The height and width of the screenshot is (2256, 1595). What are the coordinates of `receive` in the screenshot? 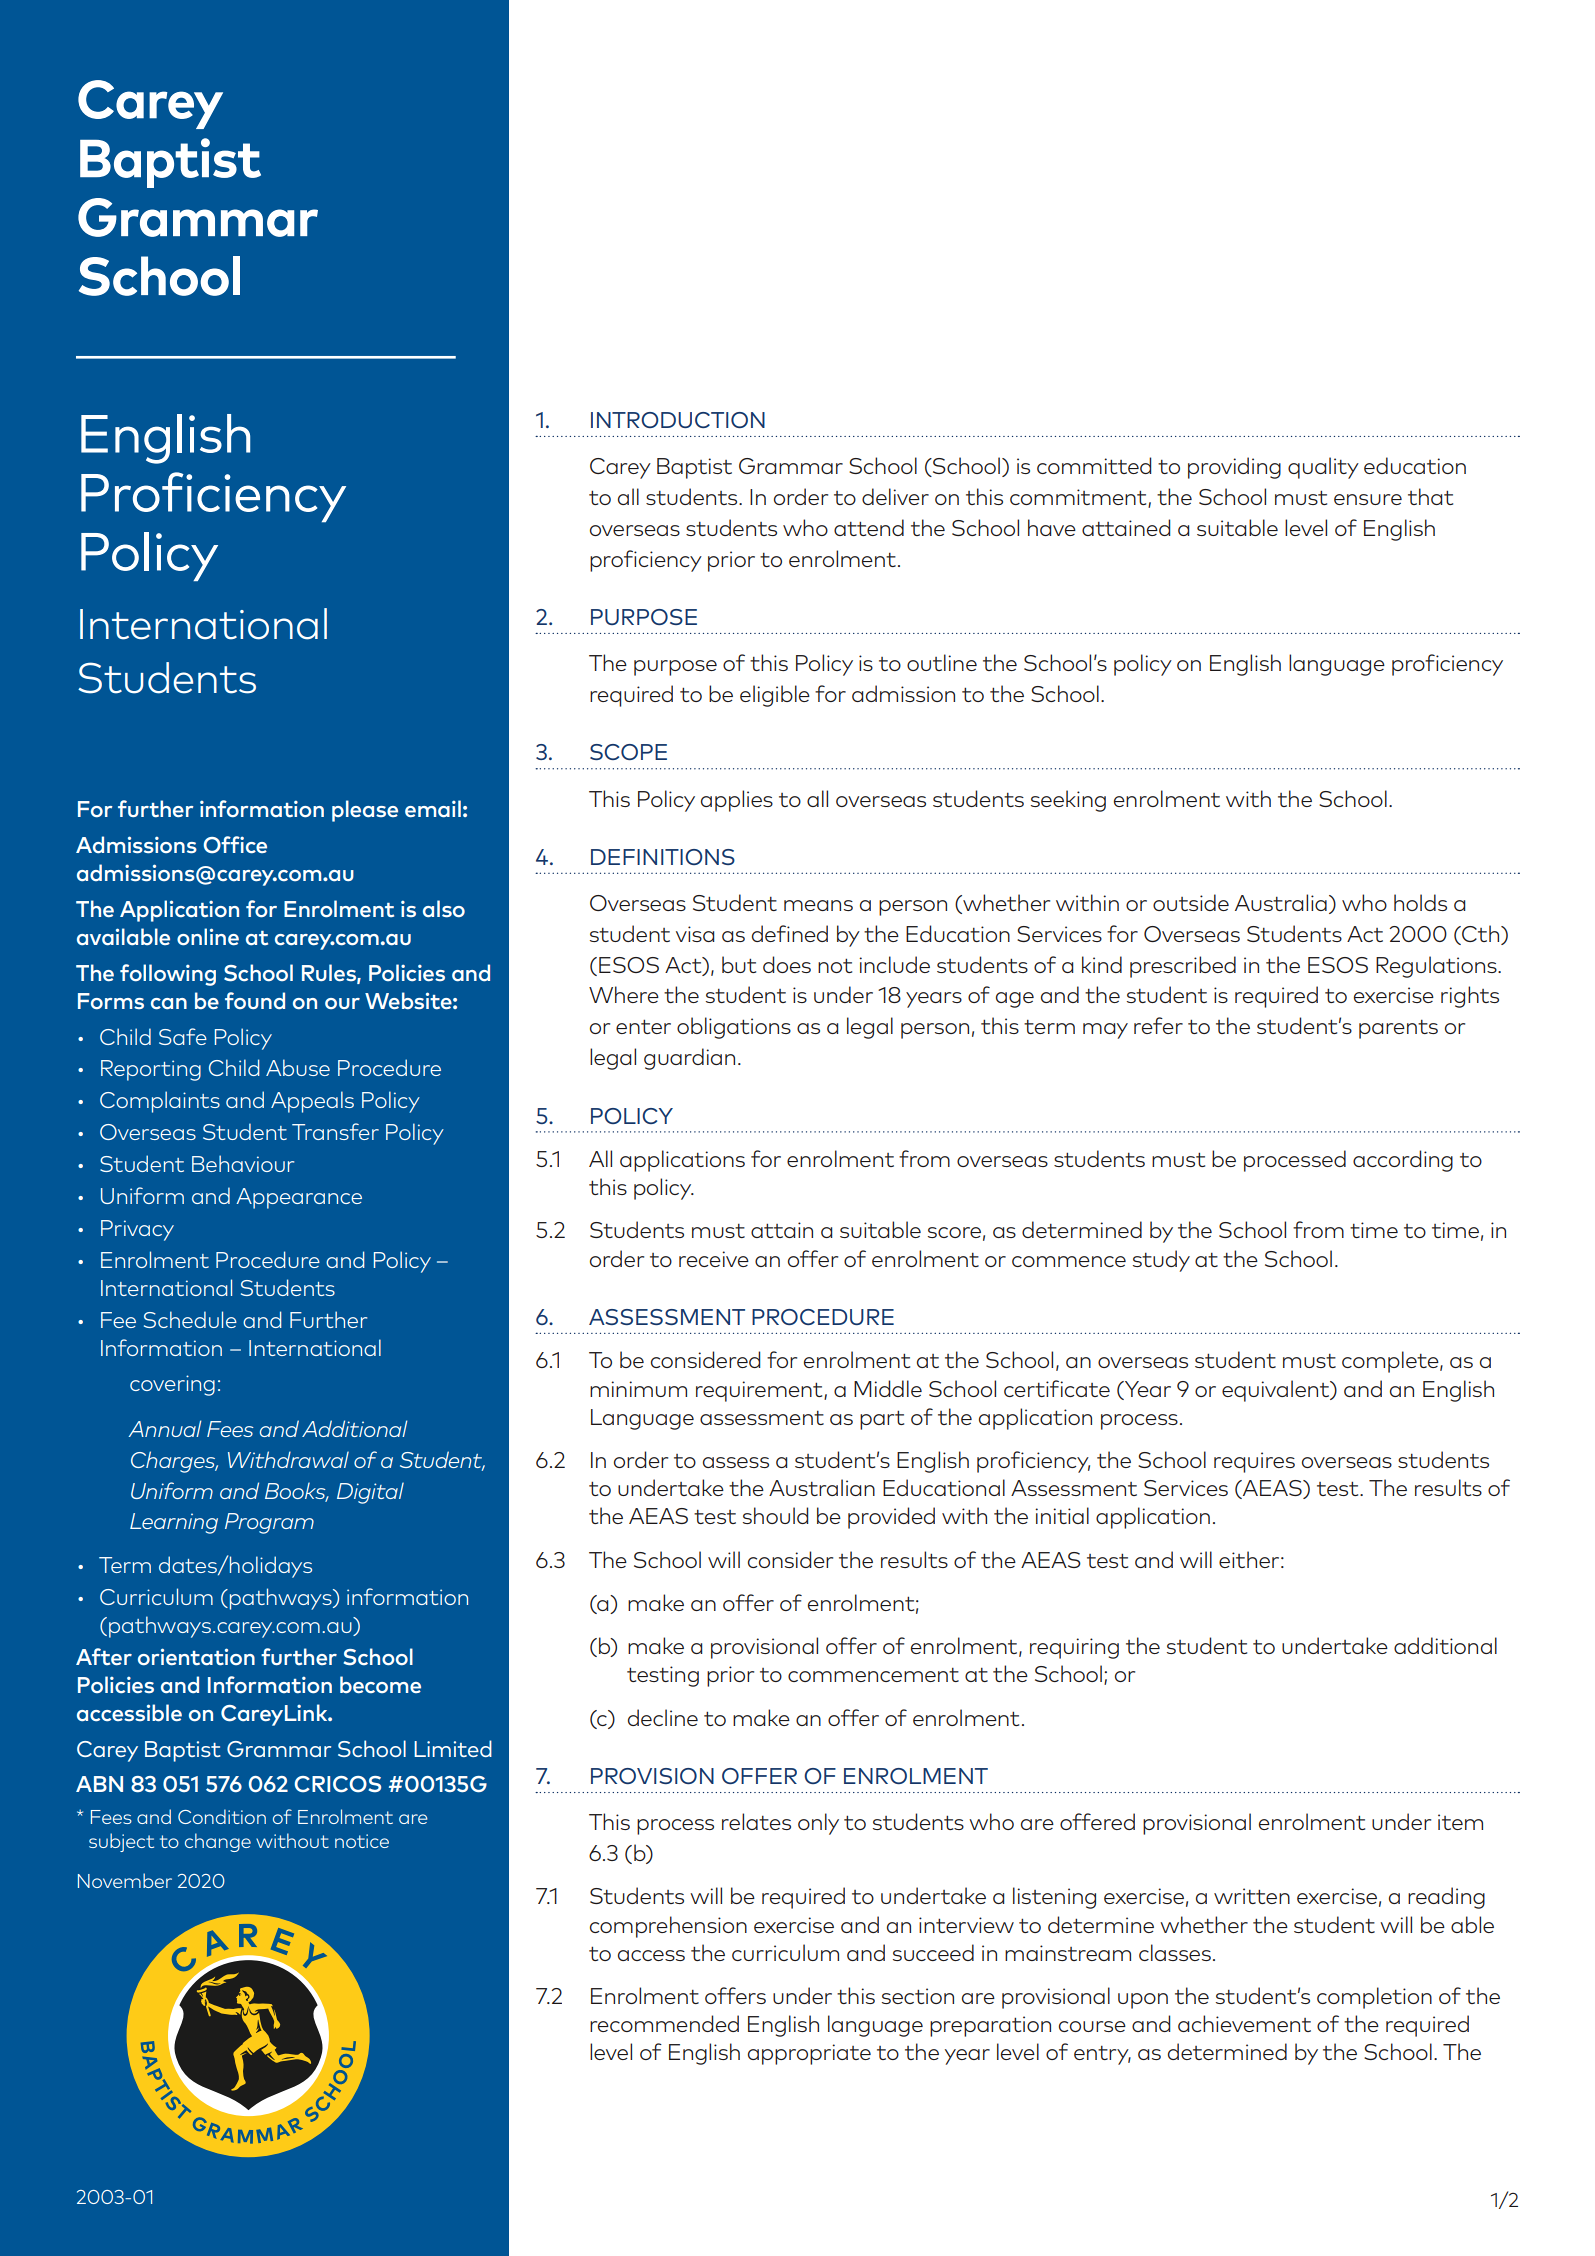 It's located at (714, 1259).
